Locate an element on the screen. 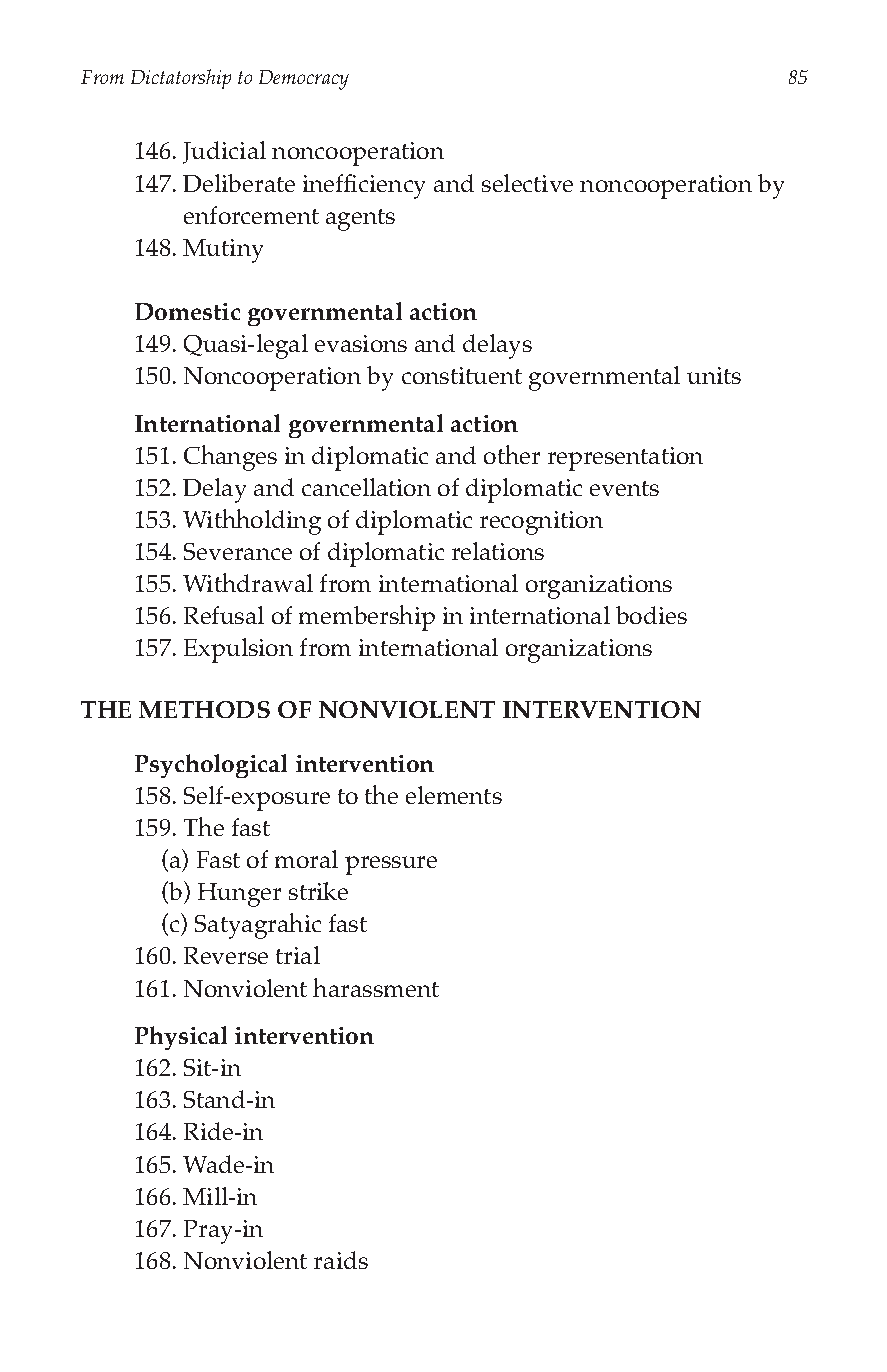 The image size is (887, 1372). selective is located at coordinates (527, 183).
